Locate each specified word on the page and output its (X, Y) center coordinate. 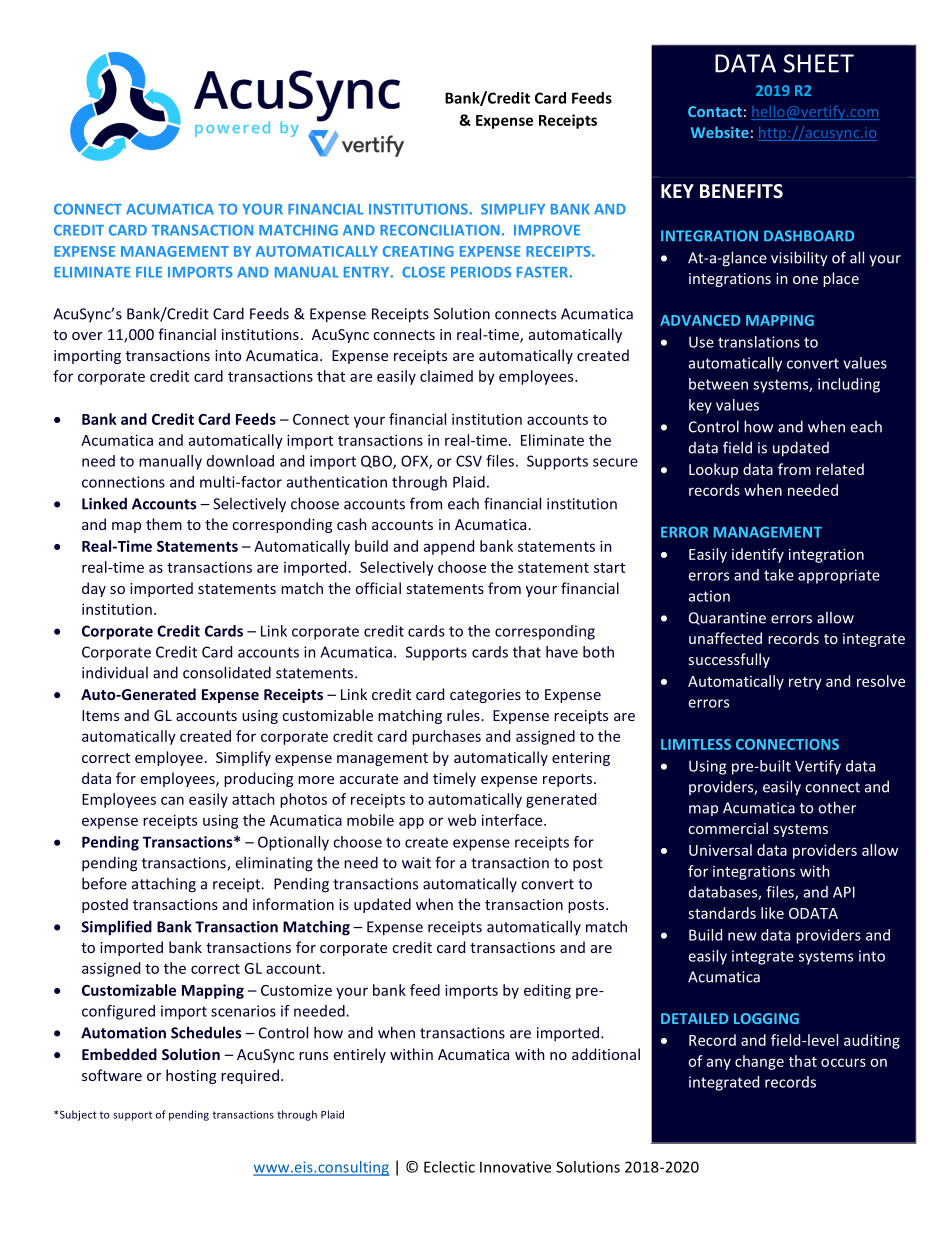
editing (547, 991)
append (449, 547)
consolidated (227, 672)
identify (758, 555)
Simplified (116, 928)
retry (805, 683)
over (87, 336)
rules (463, 715)
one (805, 280)
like (772, 913)
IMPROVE (547, 230)
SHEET (818, 63)
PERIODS (481, 272)
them (164, 524)
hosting (191, 1076)
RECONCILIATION (440, 230)
